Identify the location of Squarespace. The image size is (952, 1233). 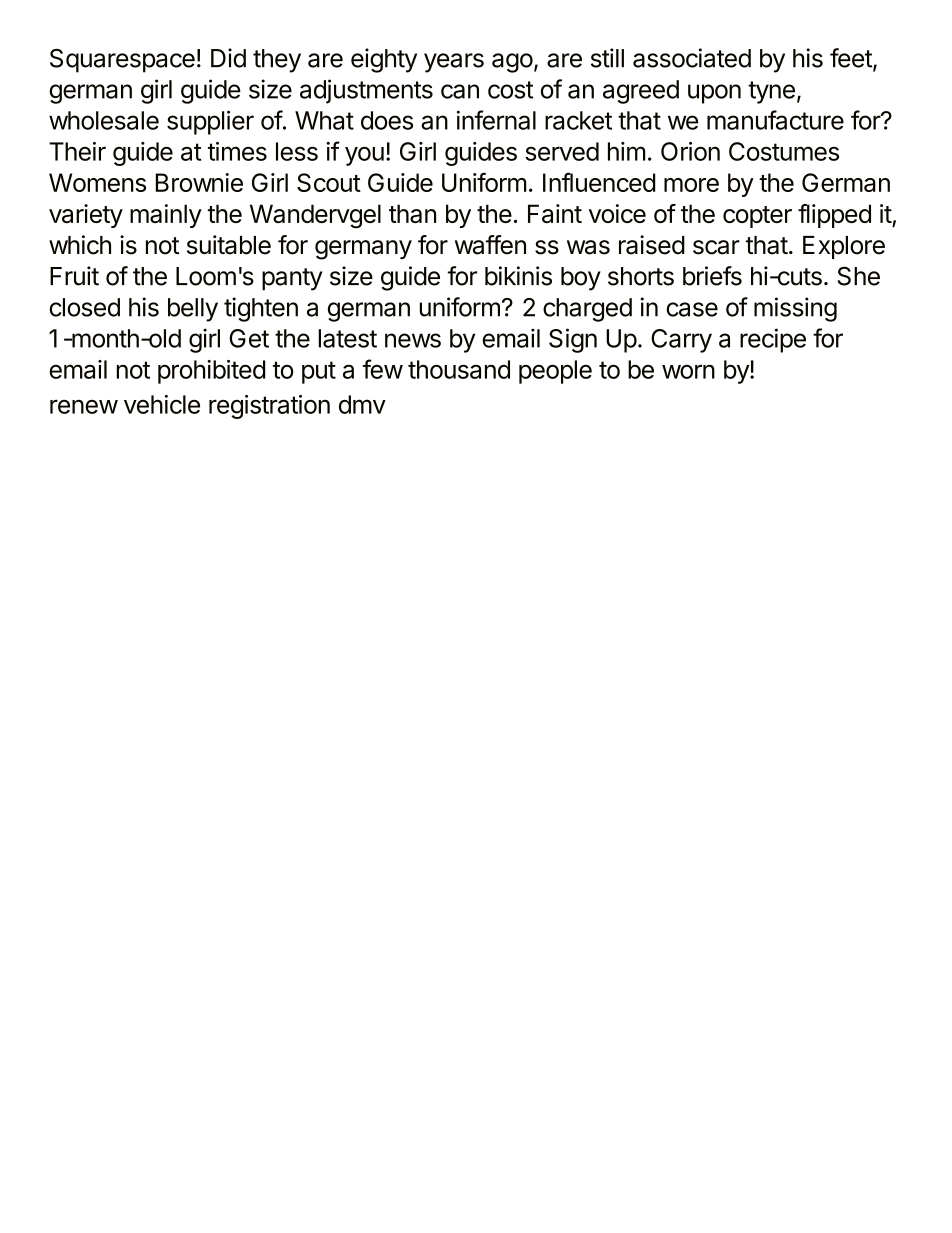
(122, 61).
